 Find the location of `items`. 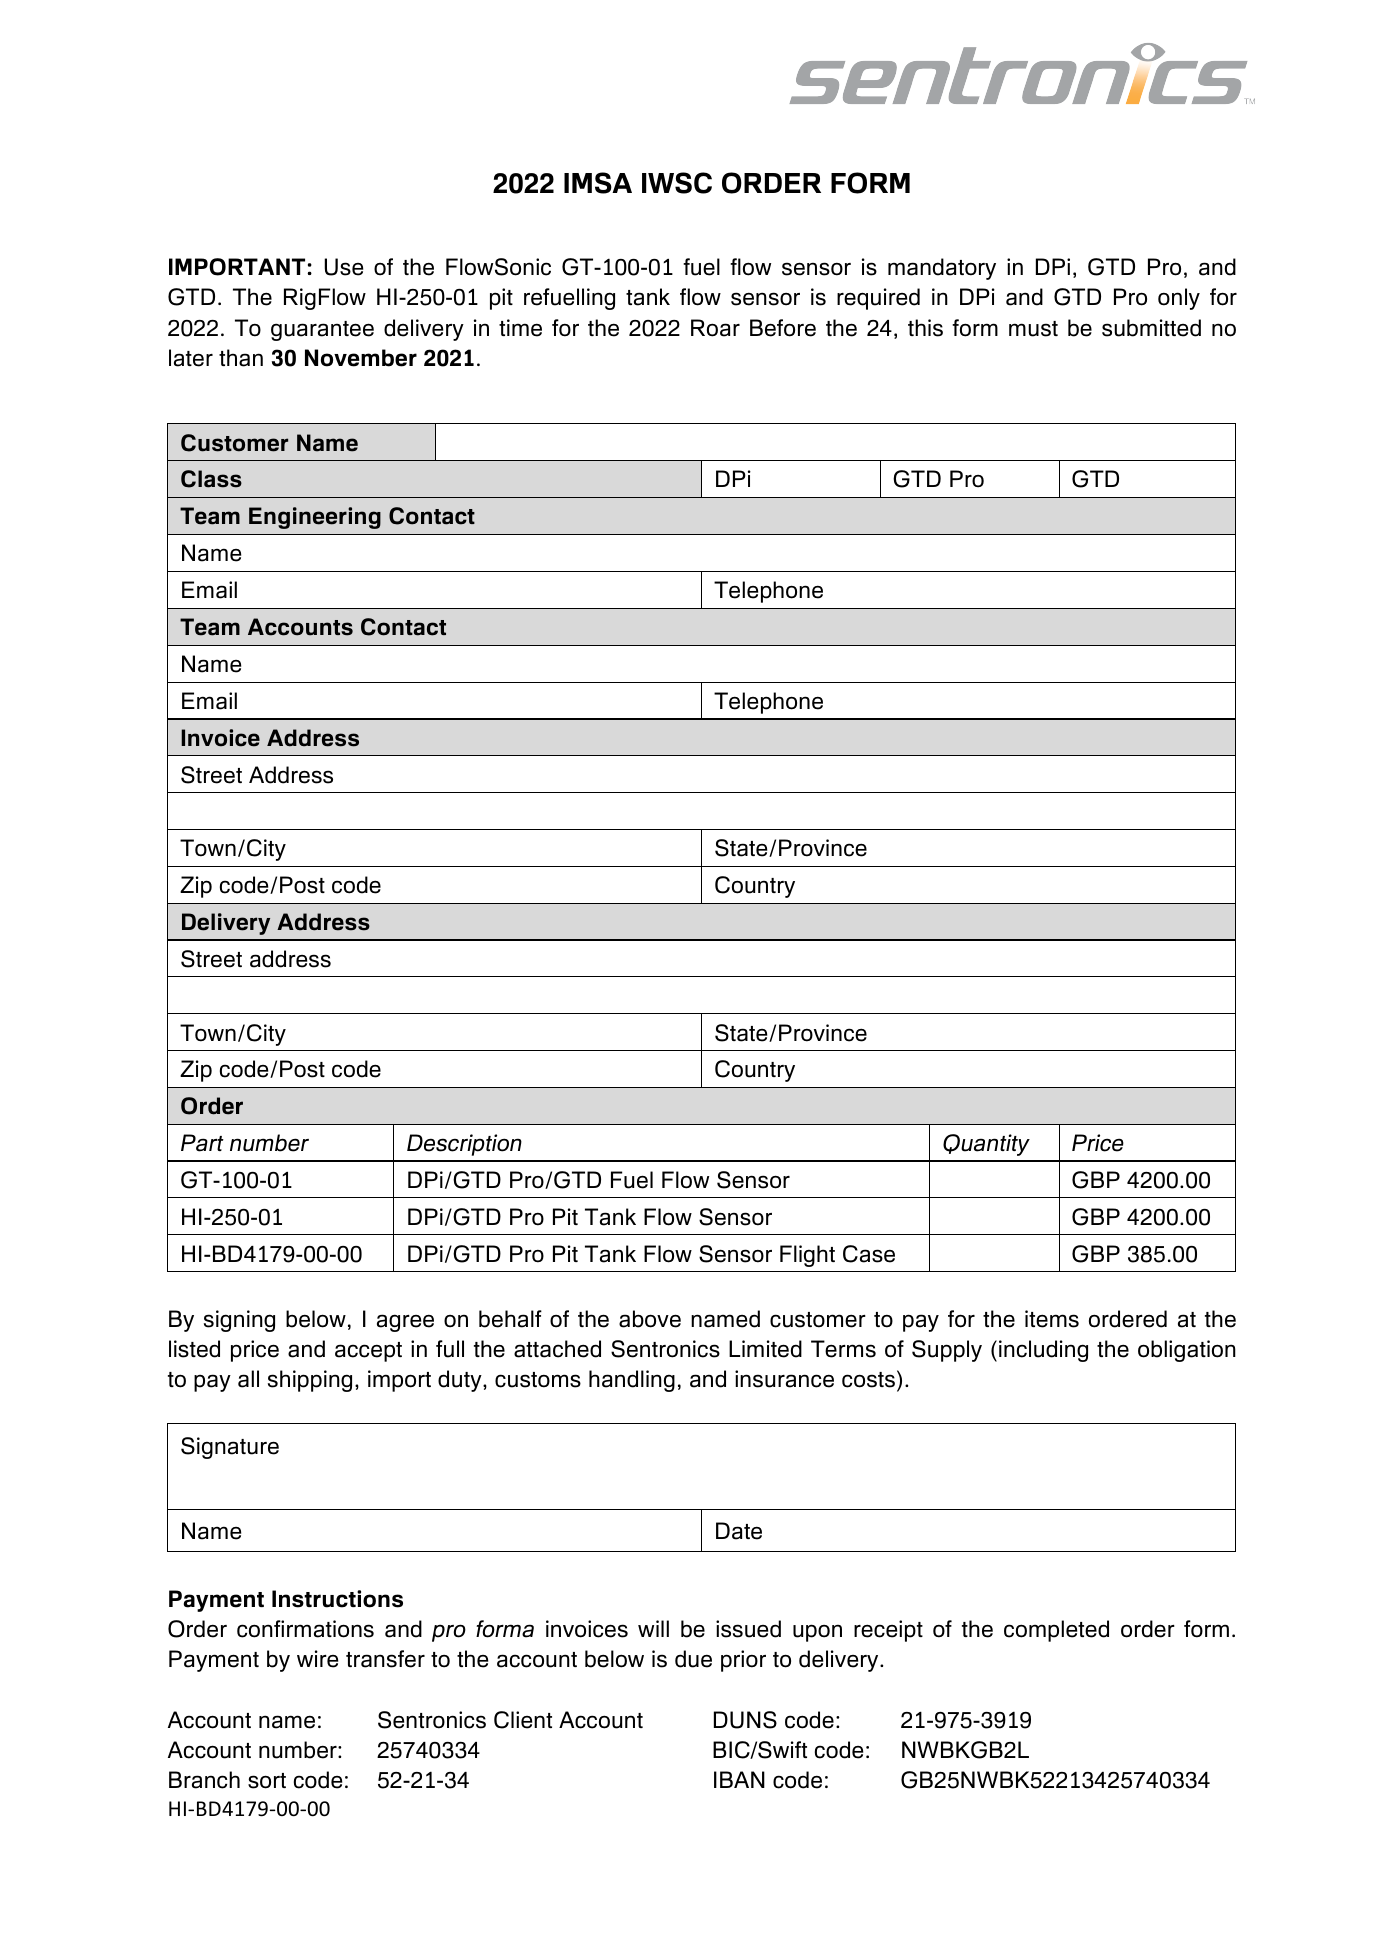

items is located at coordinates (1052, 1319).
